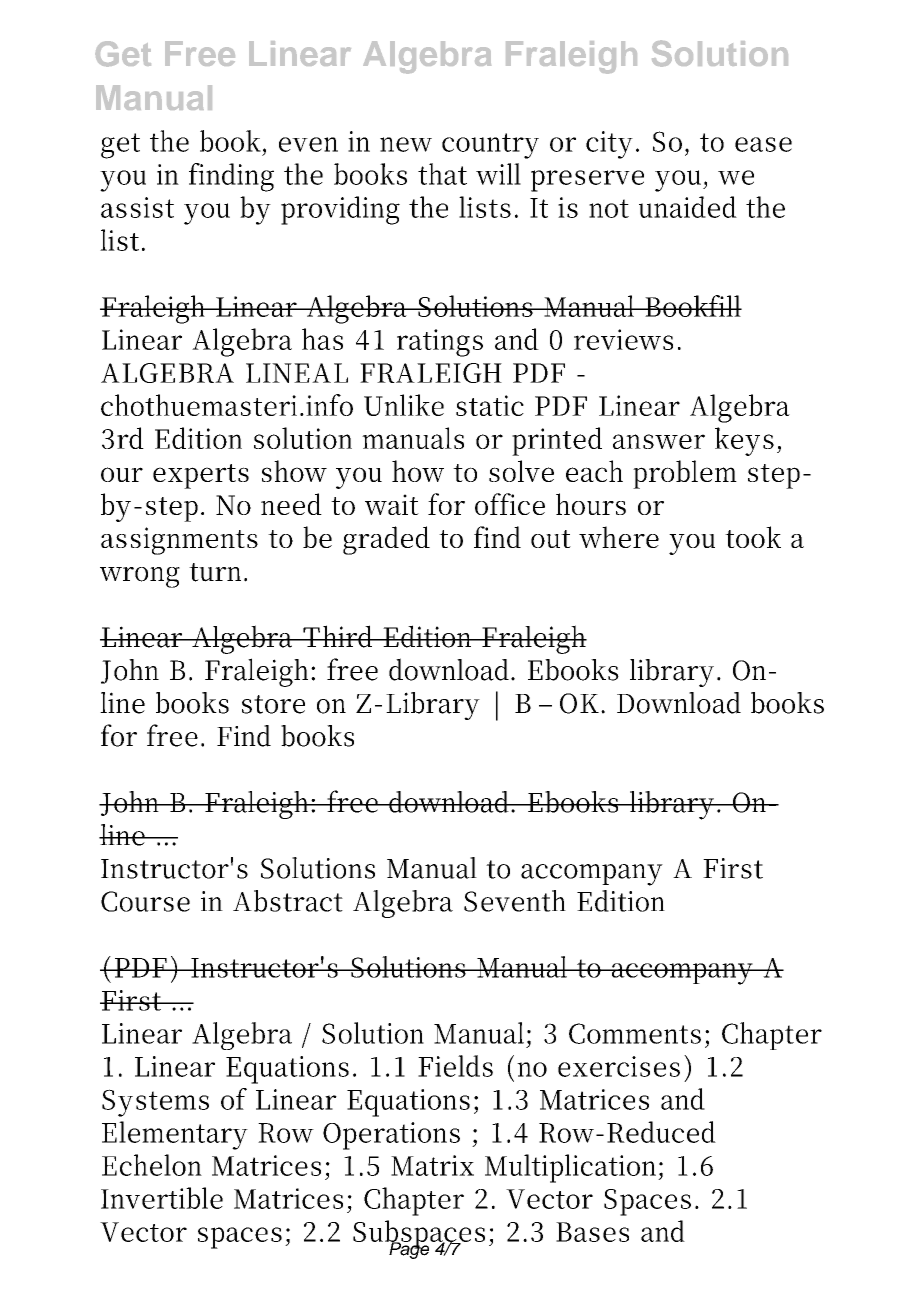  I want to click on took, so click(753, 537).
